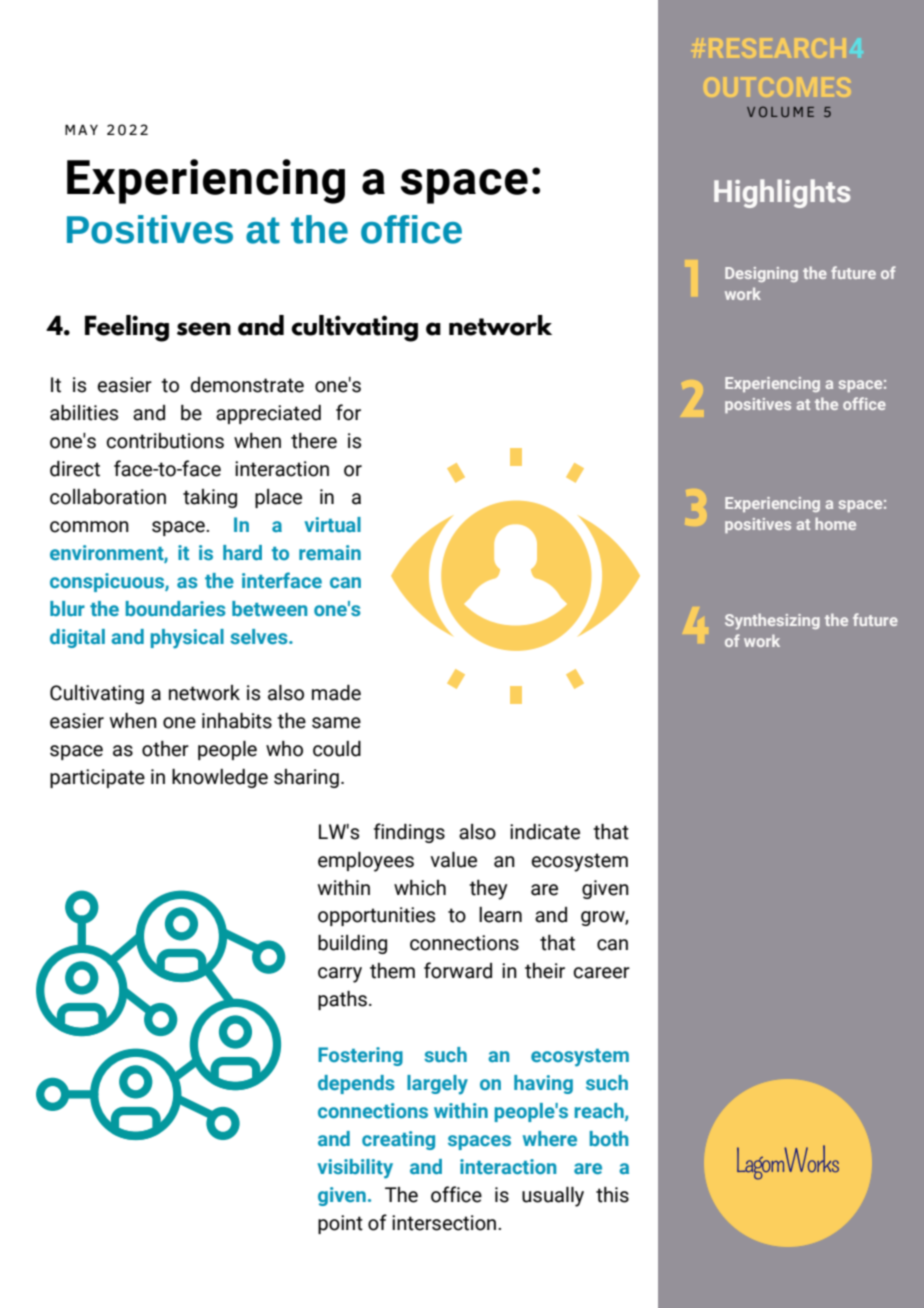 This image has height=1308, width=924. I want to click on home, so click(835, 523).
